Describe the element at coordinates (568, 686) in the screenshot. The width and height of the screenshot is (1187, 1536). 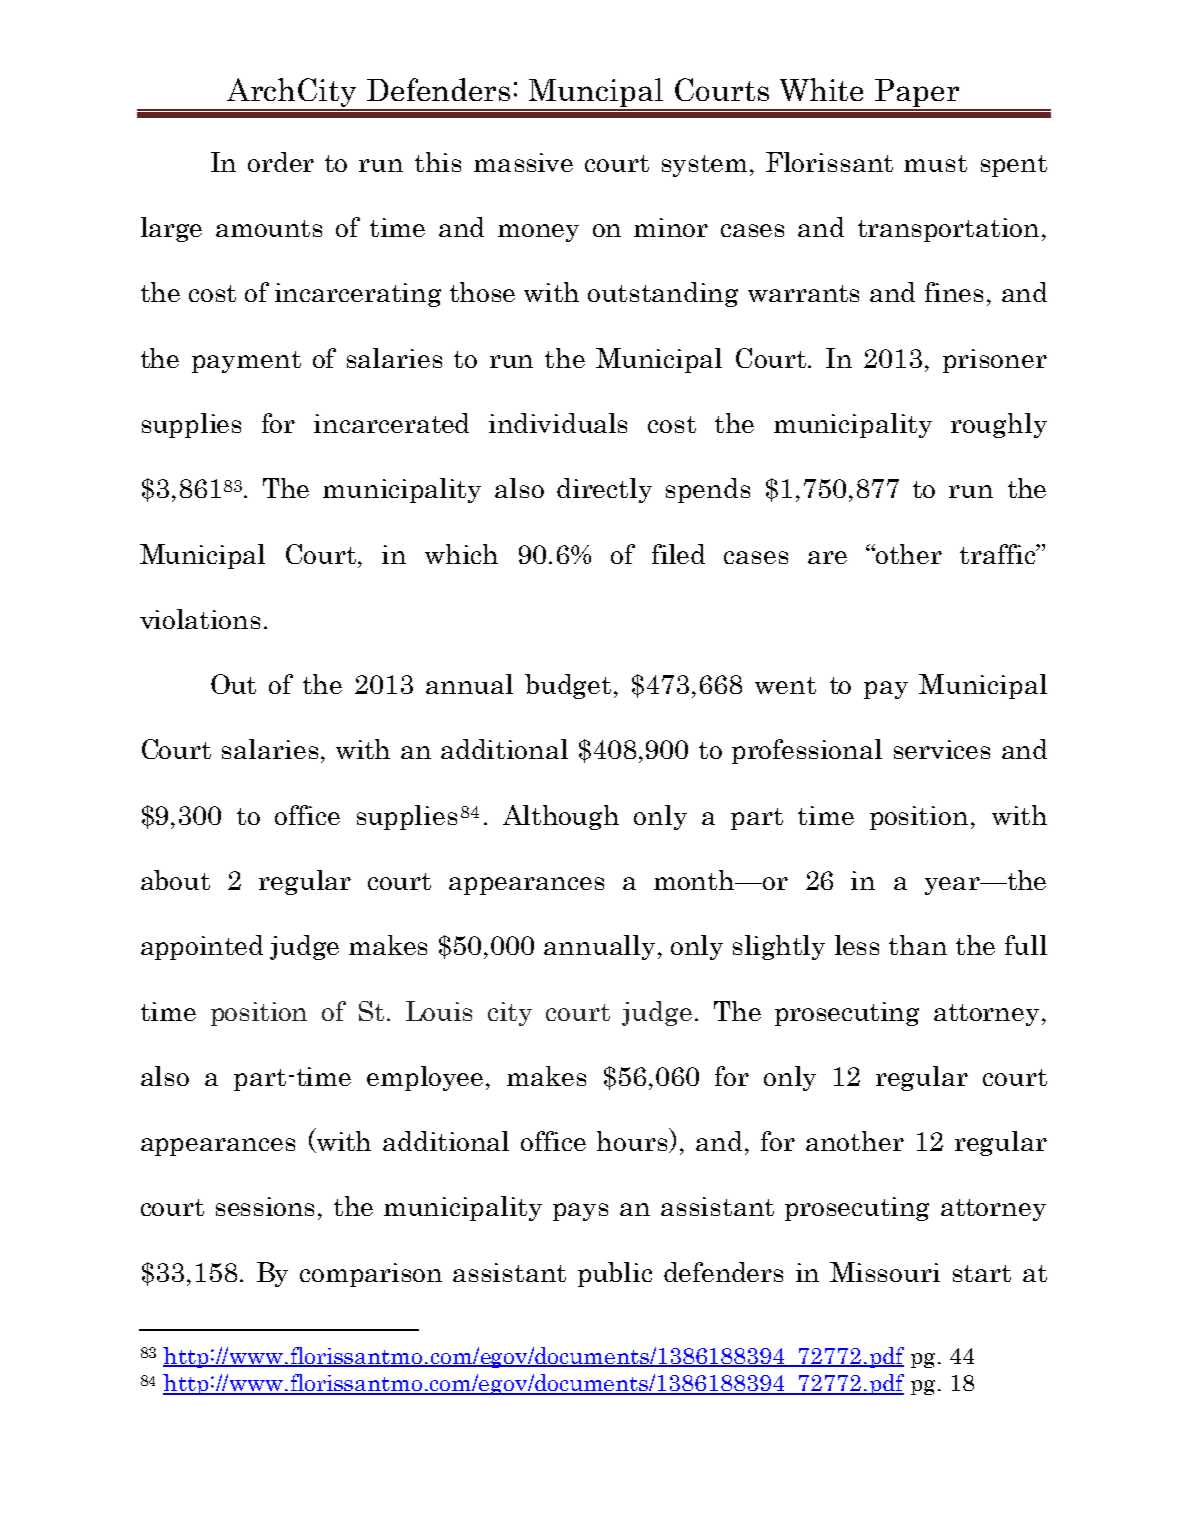
I see `budget` at that location.
